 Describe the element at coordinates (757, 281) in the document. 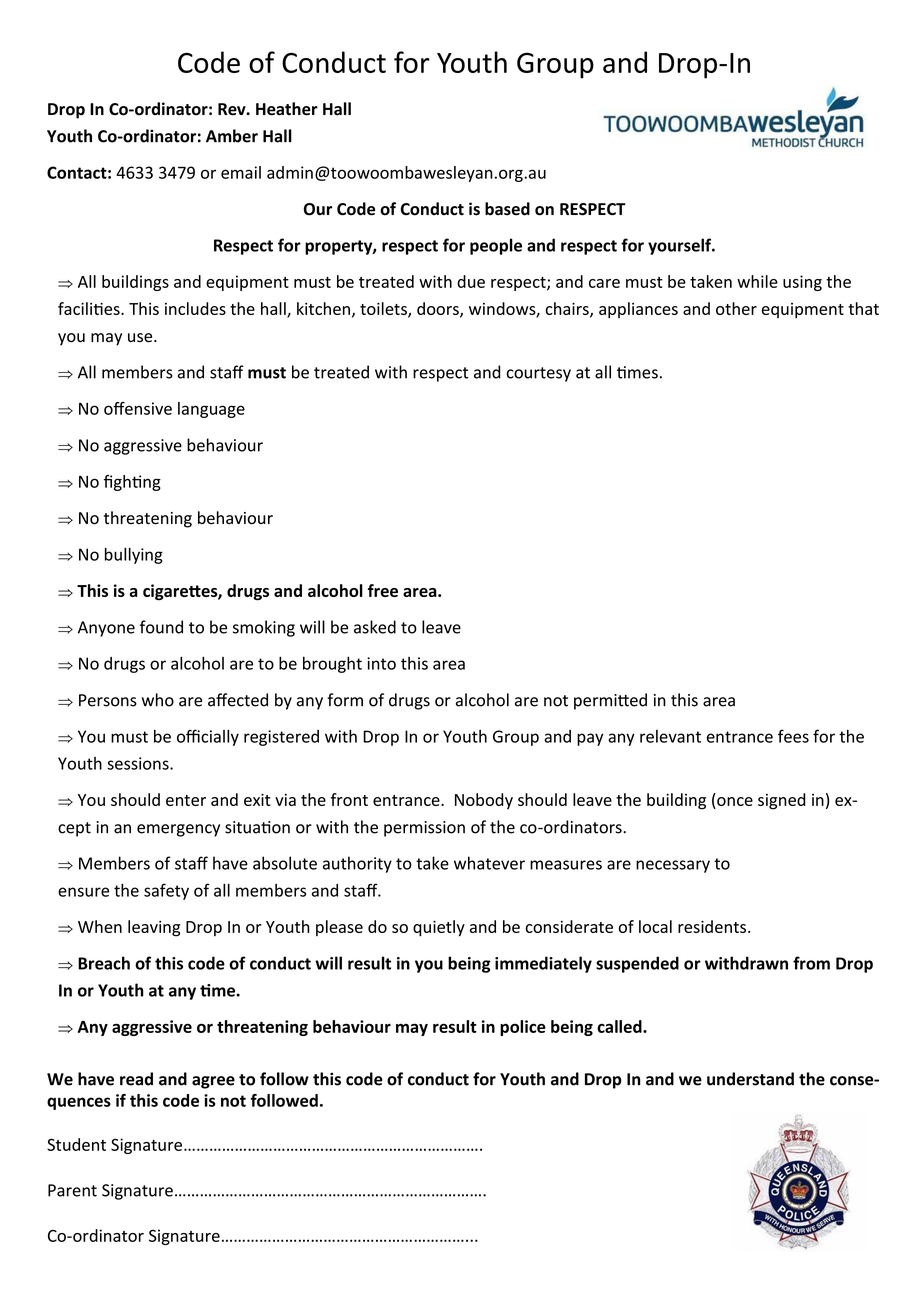

I see `while` at that location.
